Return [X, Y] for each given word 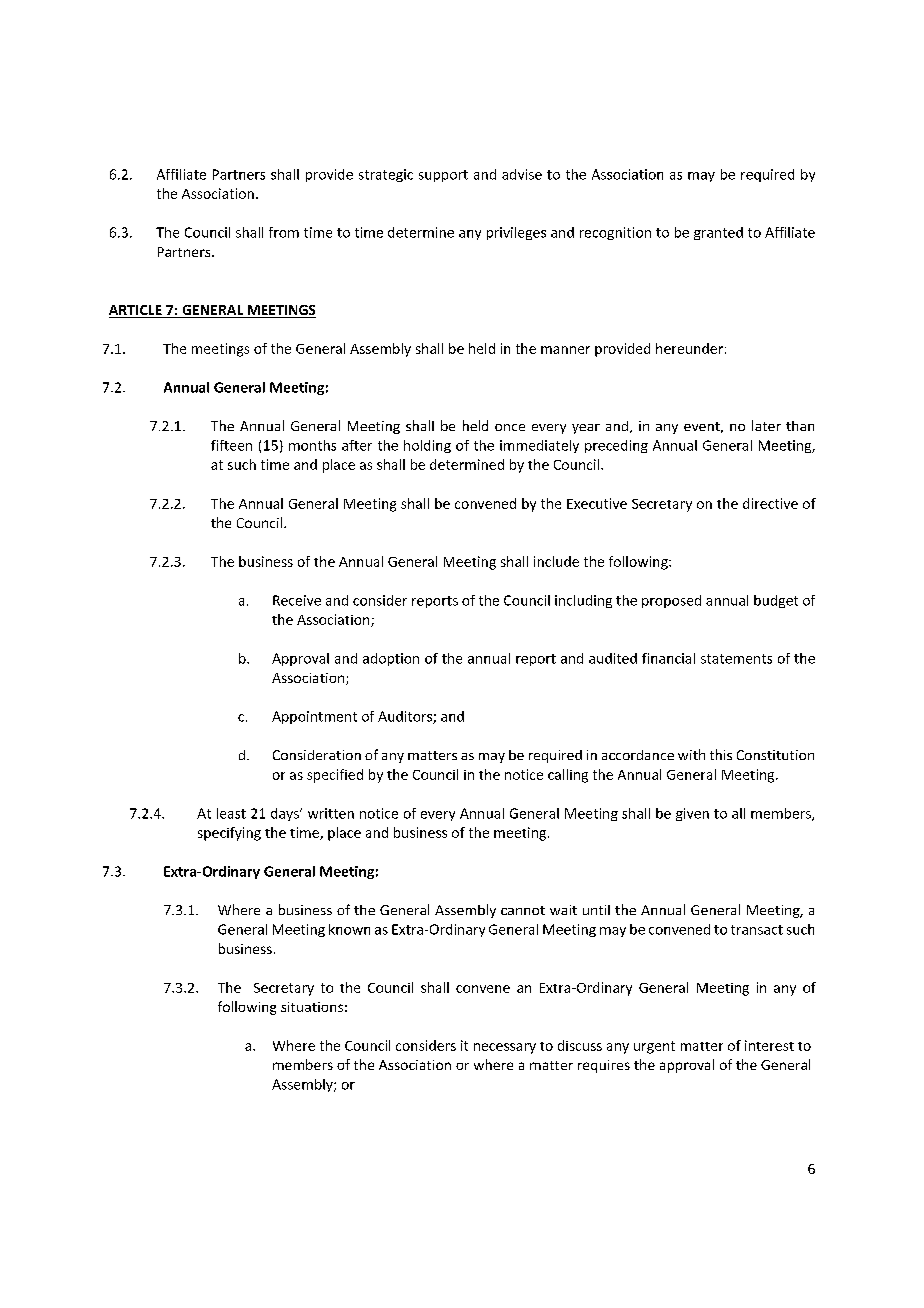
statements [736, 659]
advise [522, 174]
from [284, 232]
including [583, 601]
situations [312, 1007]
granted [718, 233]
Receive [297, 600]
